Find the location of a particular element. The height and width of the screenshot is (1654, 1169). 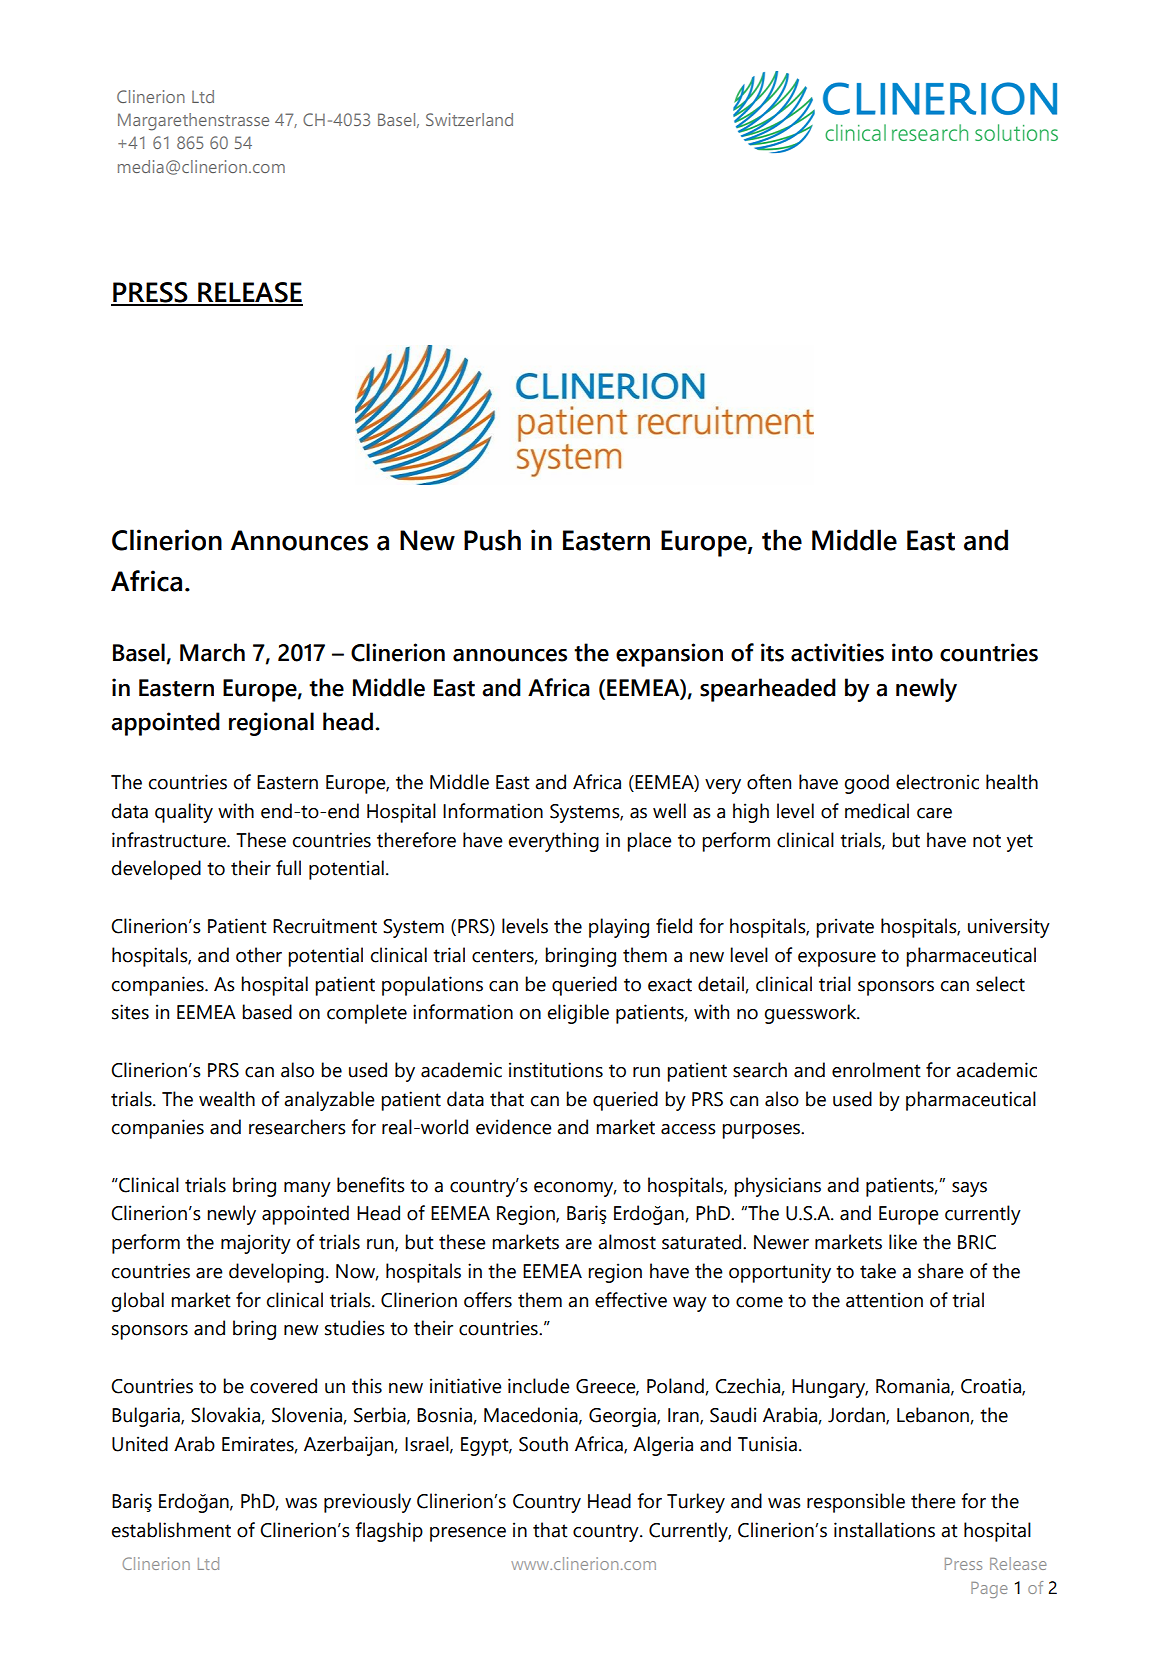

South is located at coordinates (543, 1444).
